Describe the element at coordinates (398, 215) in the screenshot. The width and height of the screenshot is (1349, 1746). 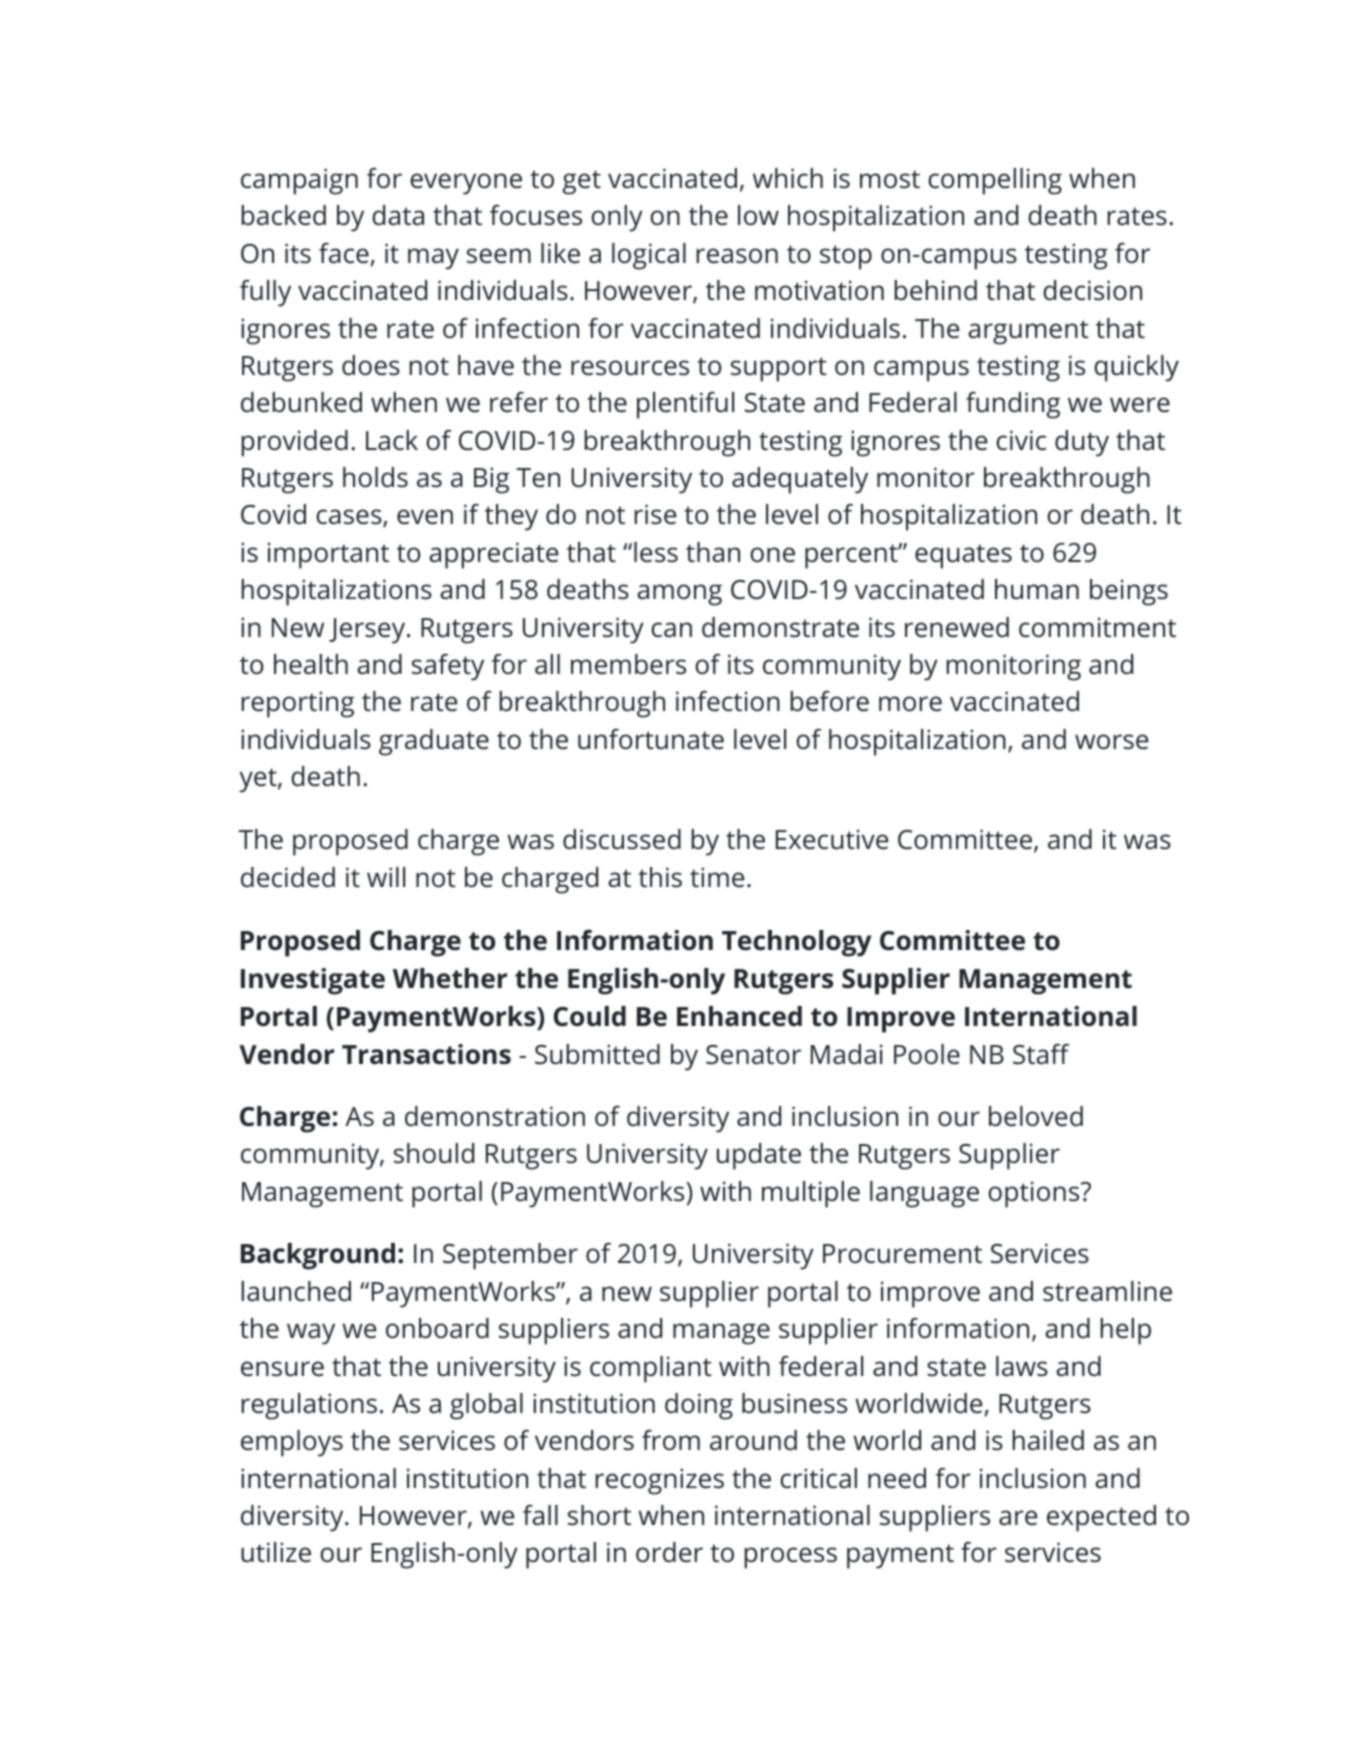
I see `data` at that location.
